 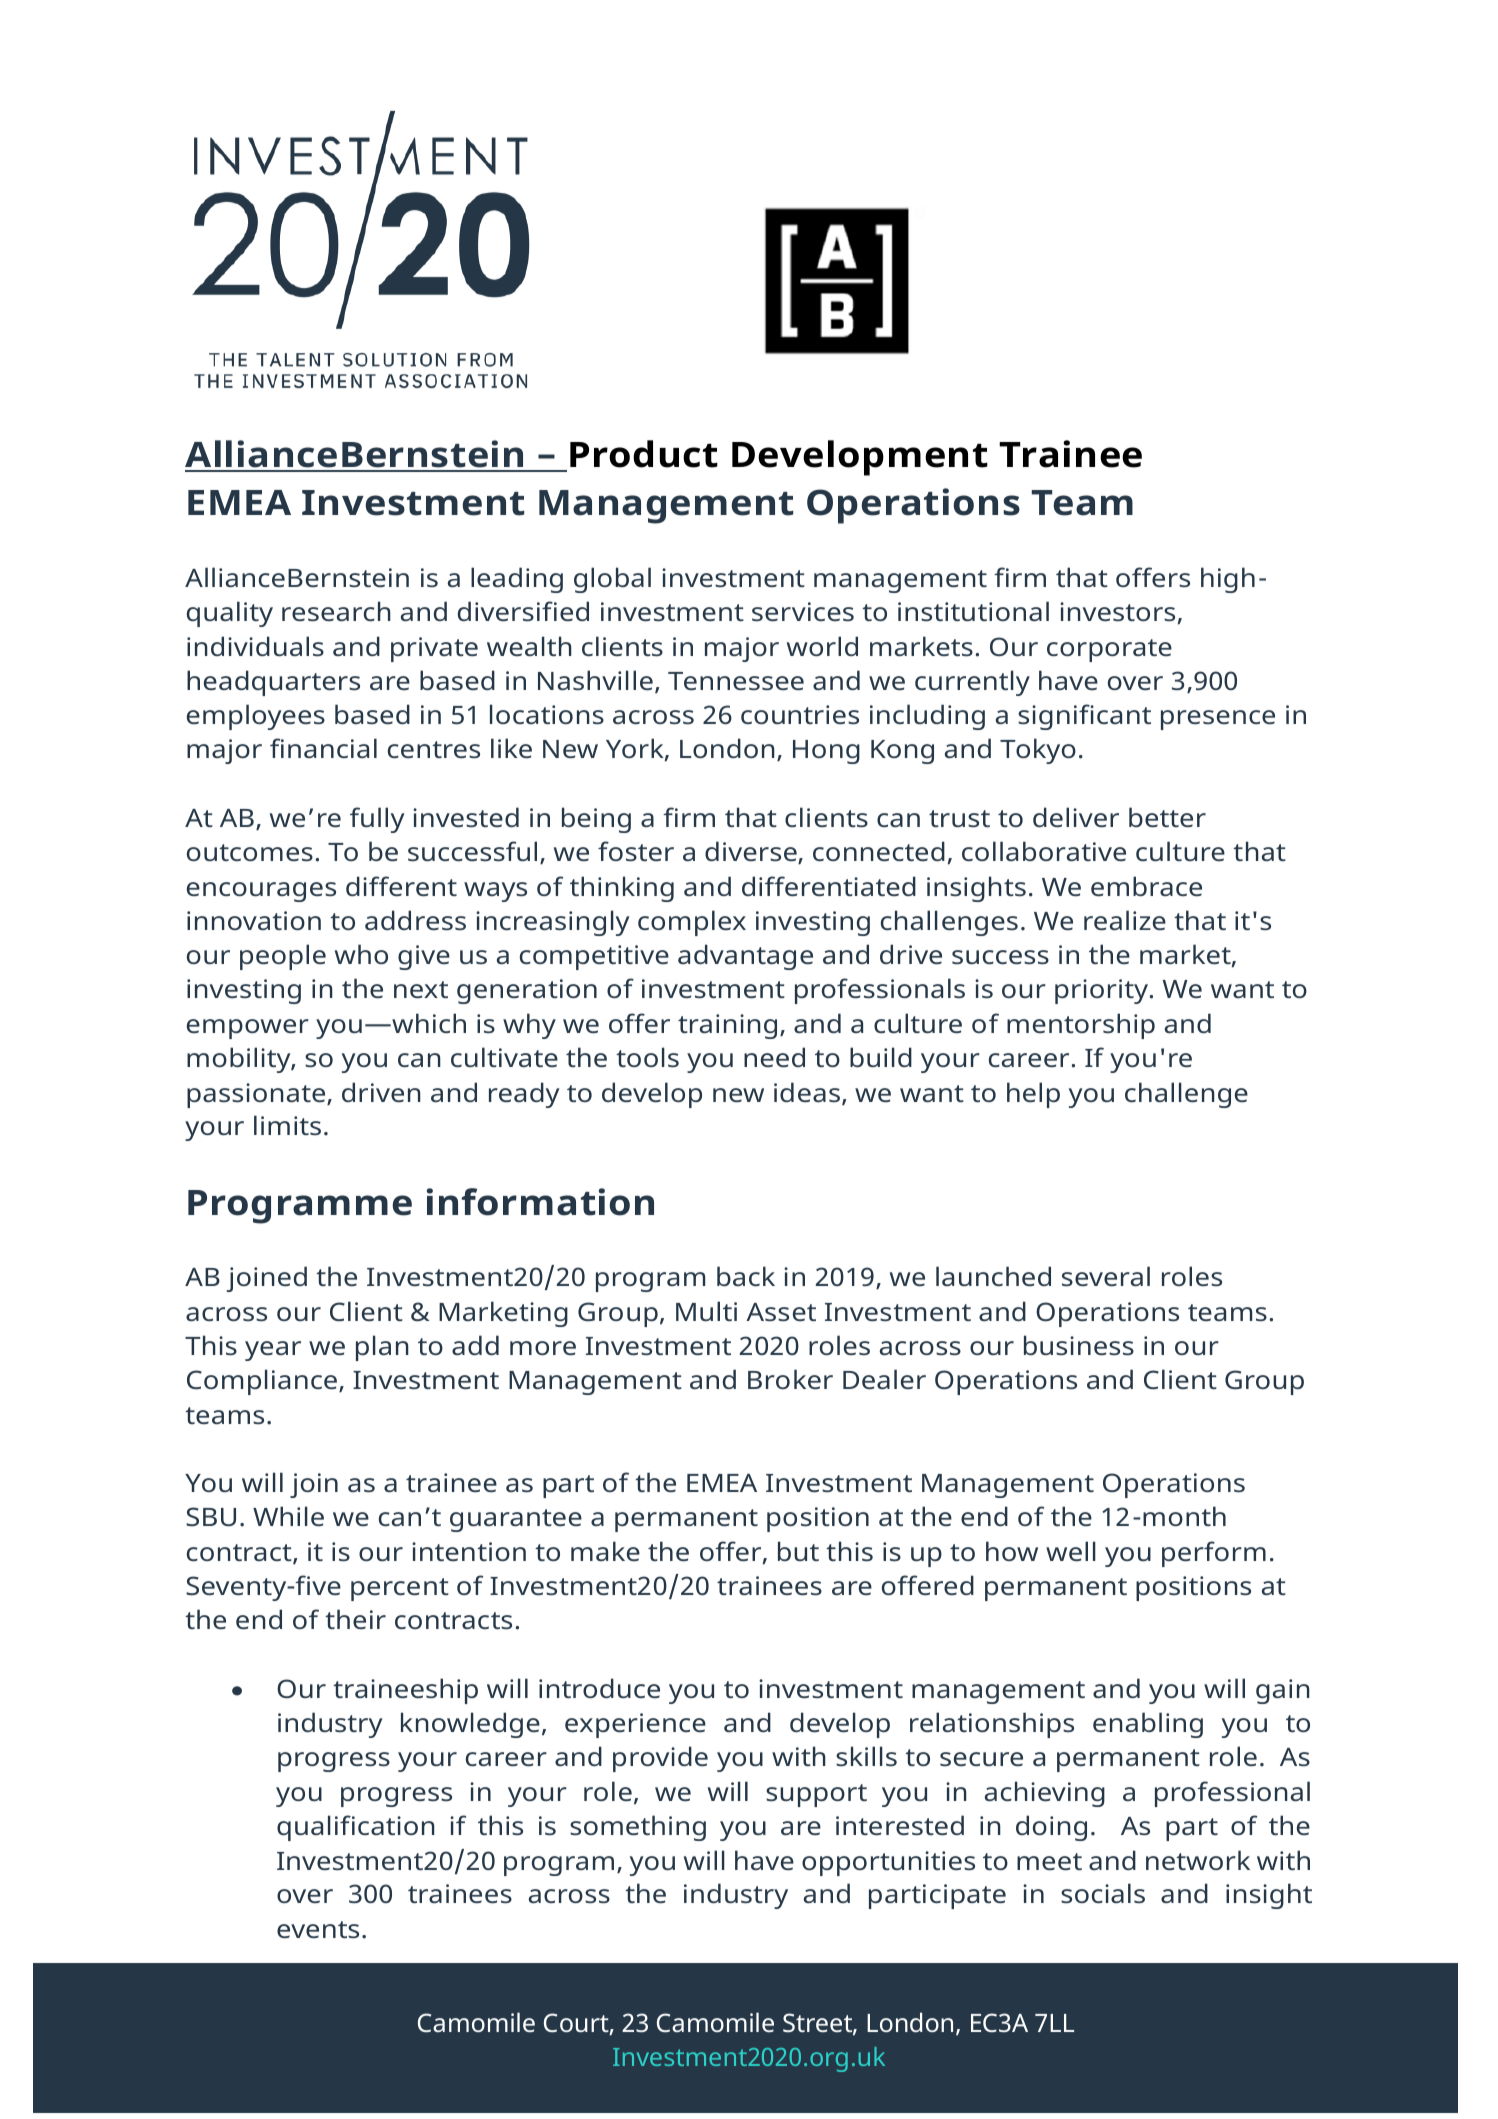 I want to click on Product, so click(x=644, y=454).
